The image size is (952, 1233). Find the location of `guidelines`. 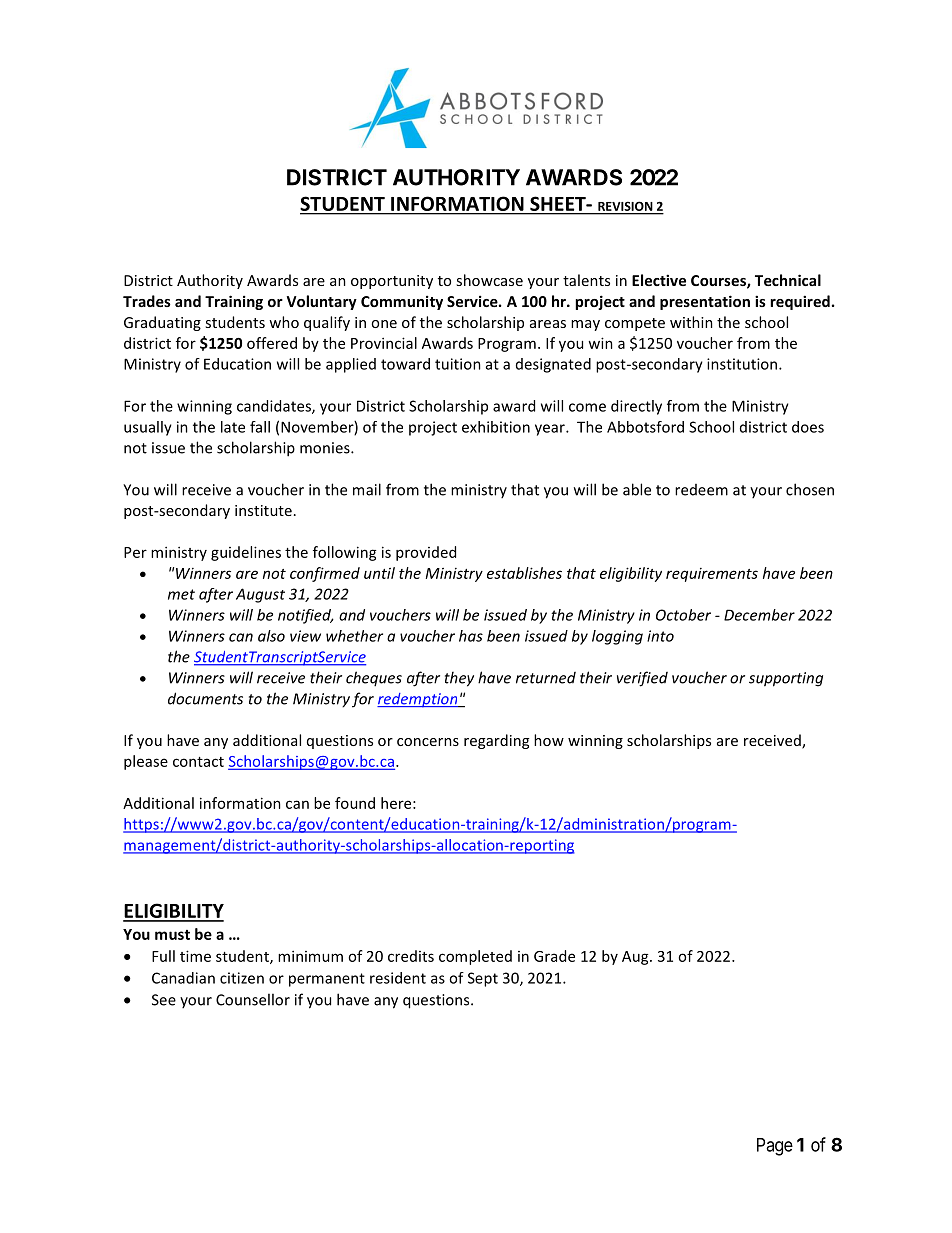

guidelines is located at coordinates (246, 553).
